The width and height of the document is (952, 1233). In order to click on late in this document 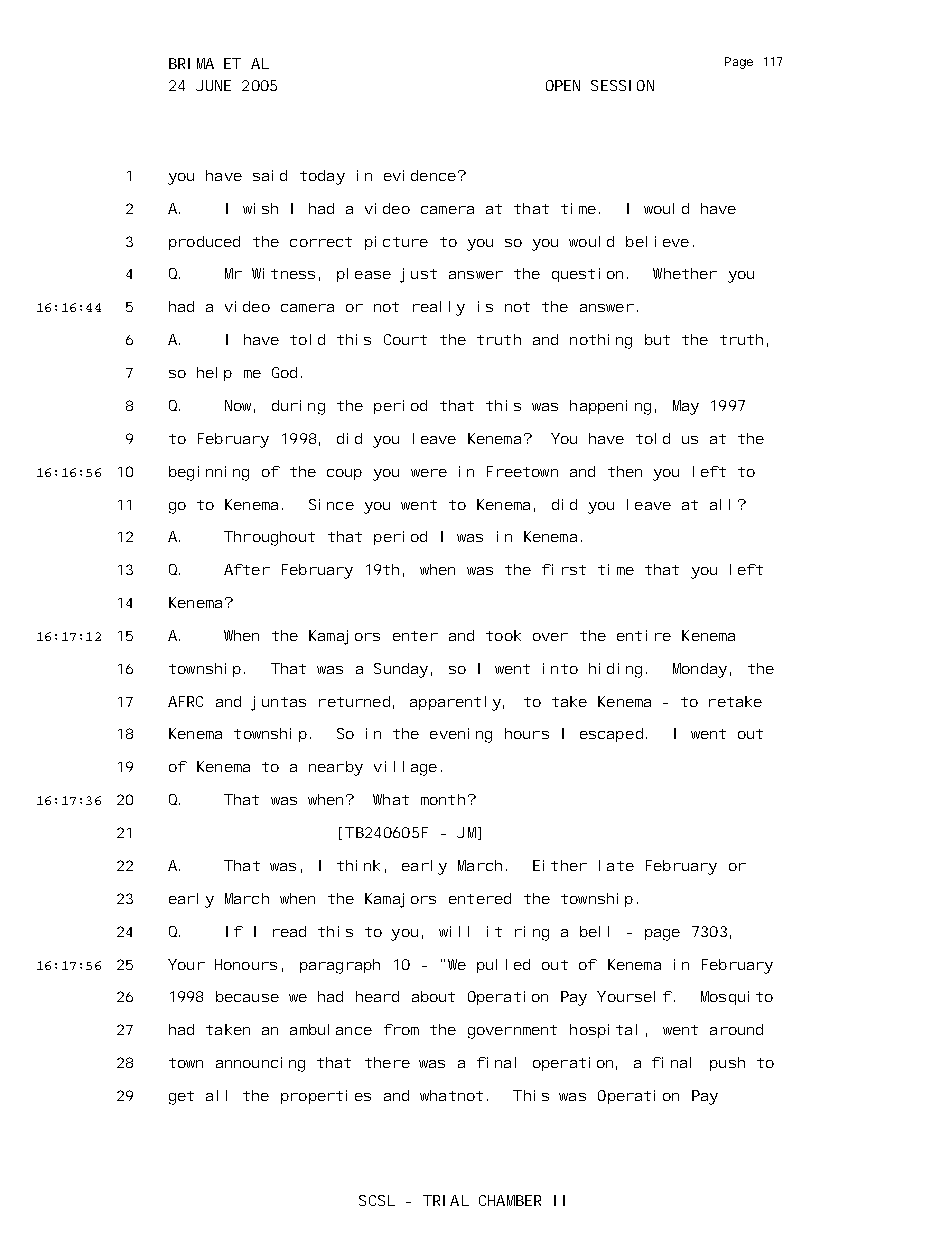, I will do `click(616, 865)`.
